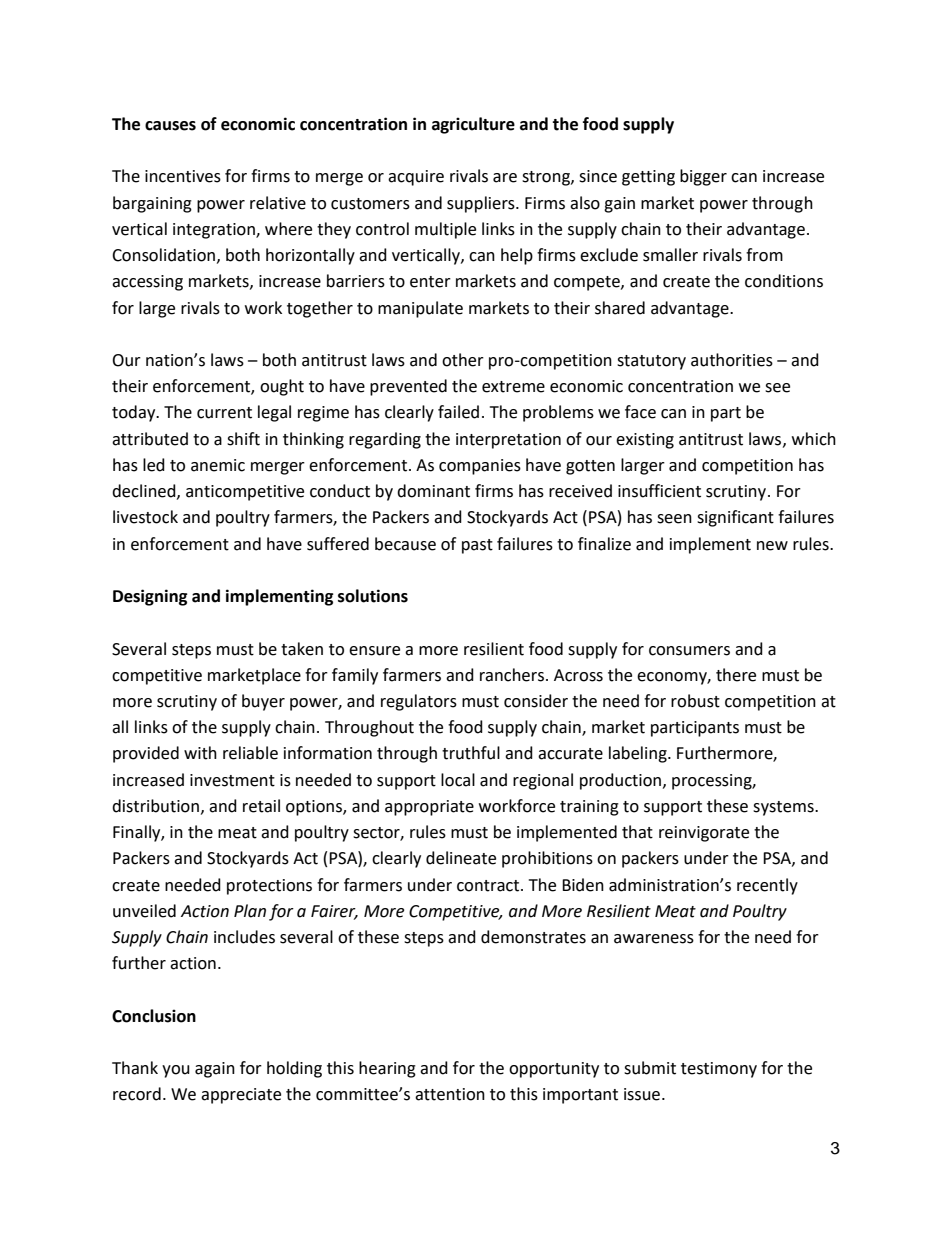 Image resolution: width=952 pixels, height=1233 pixels. Describe the element at coordinates (150, 597) in the page. I see `Designing` at that location.
